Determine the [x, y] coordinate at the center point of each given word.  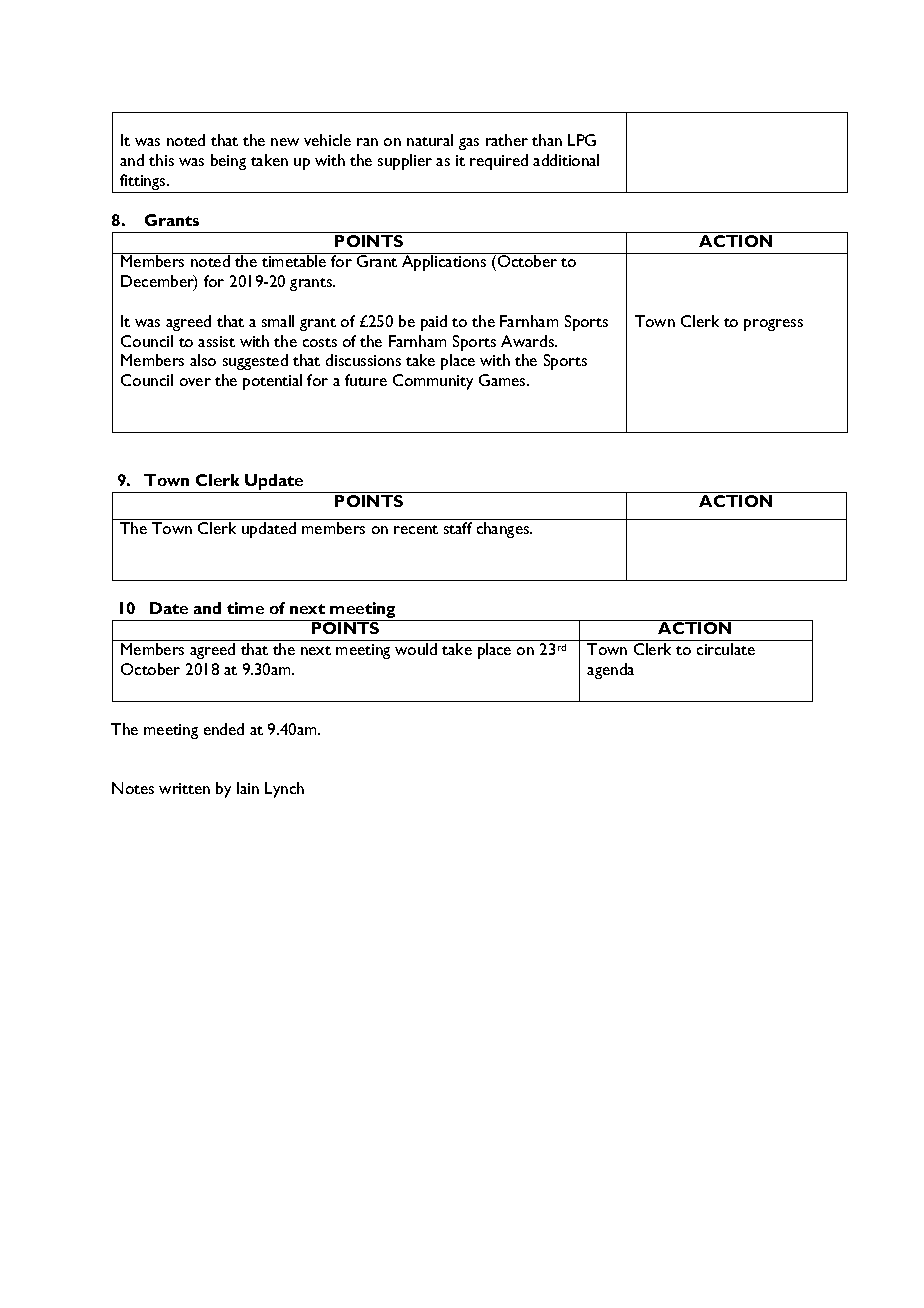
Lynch [284, 790]
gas [469, 144]
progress [773, 325]
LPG [582, 140]
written [184, 788]
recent [416, 529]
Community [433, 382]
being [228, 162]
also [203, 360]
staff [458, 528]
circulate [726, 649]
